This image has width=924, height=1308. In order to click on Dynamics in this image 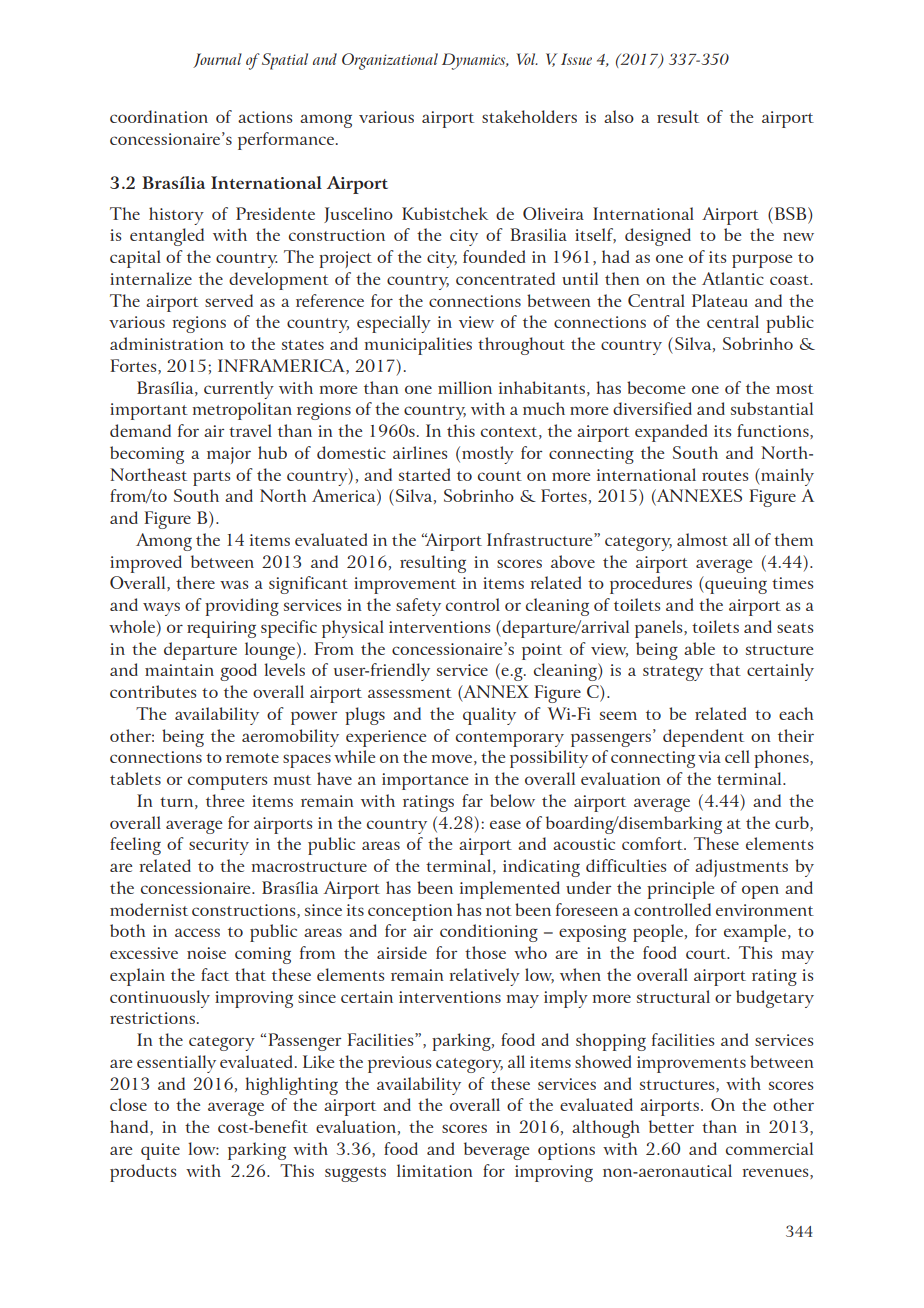, I will do `click(475, 61)`.
